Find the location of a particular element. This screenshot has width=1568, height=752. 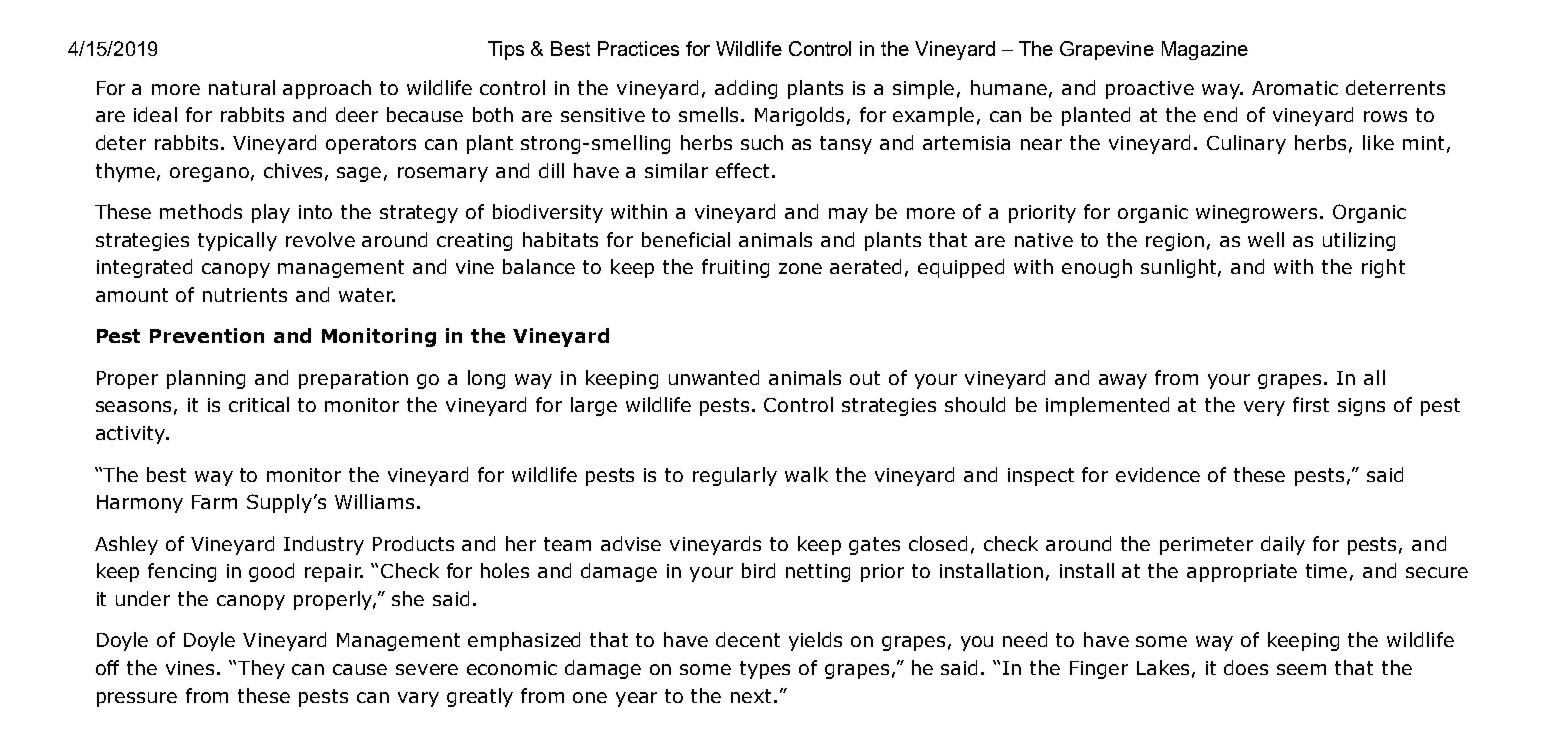

smells is located at coordinates (708, 114).
